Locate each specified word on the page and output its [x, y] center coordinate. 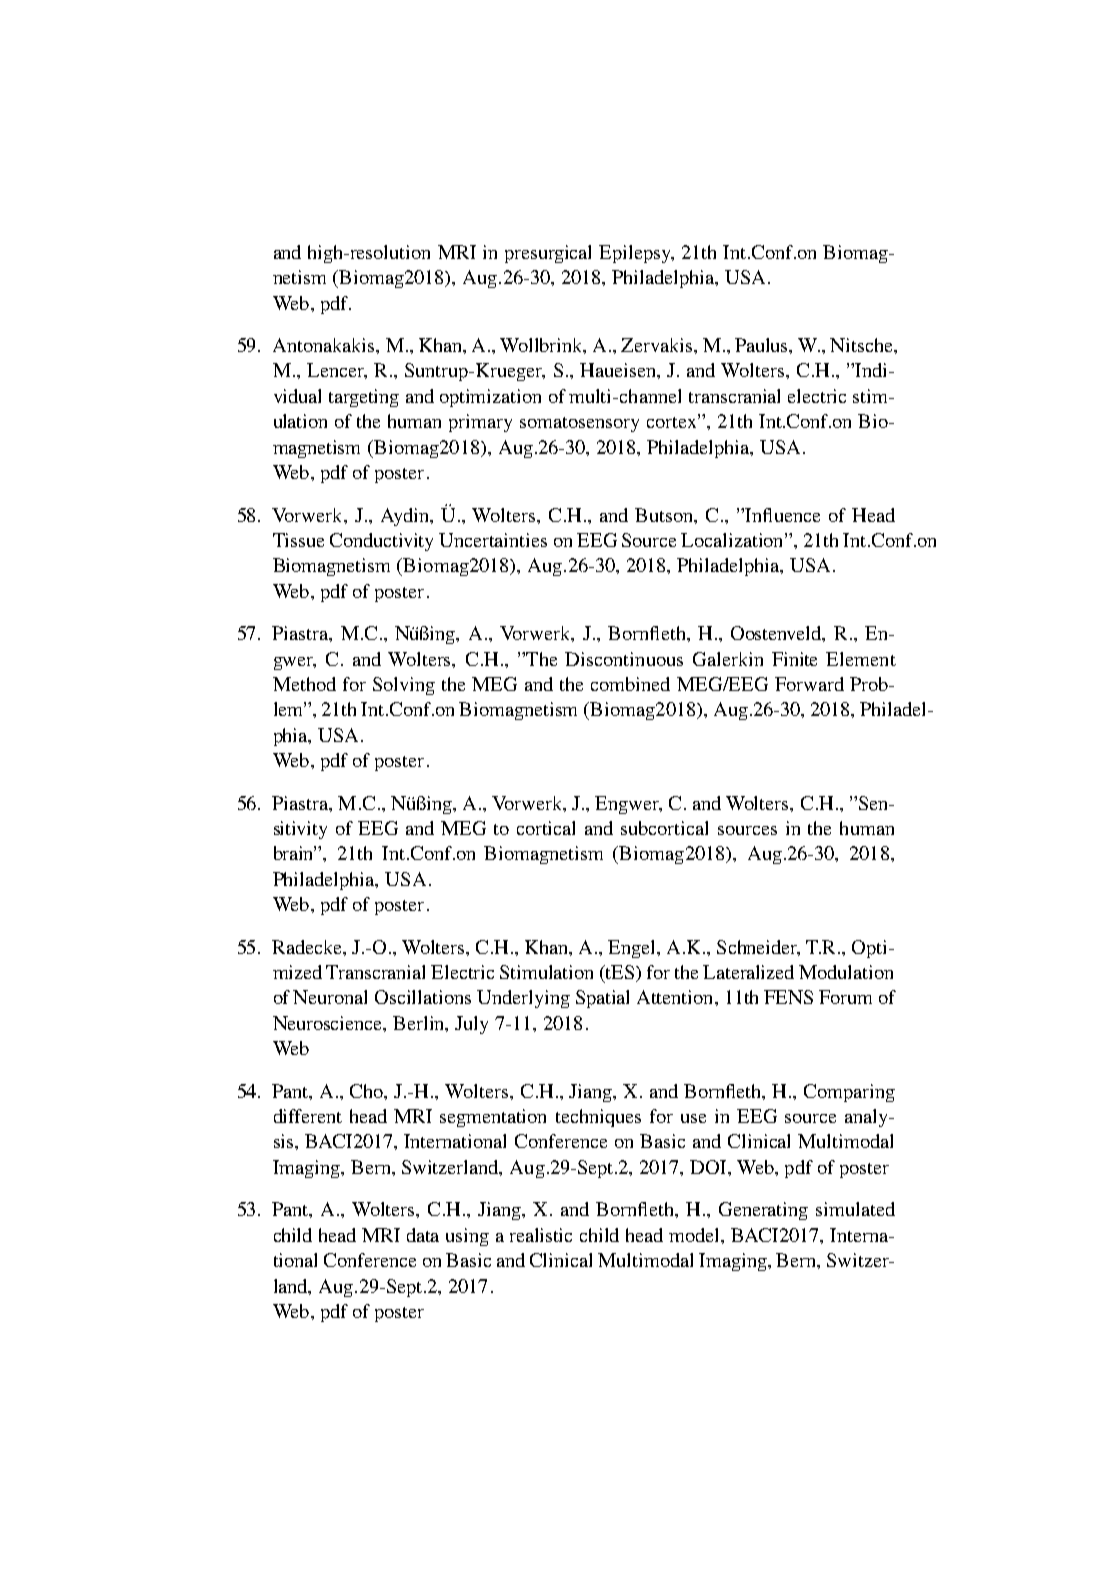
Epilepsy [636, 254]
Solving [404, 686]
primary [480, 423]
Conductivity [381, 542]
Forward [809, 684]
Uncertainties [493, 540]
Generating [763, 1211]
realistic [541, 1235]
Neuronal [330, 997]
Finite [794, 659]
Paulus [763, 346]
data [423, 1235]
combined [630, 684]
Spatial [602, 999]
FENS [788, 997]
